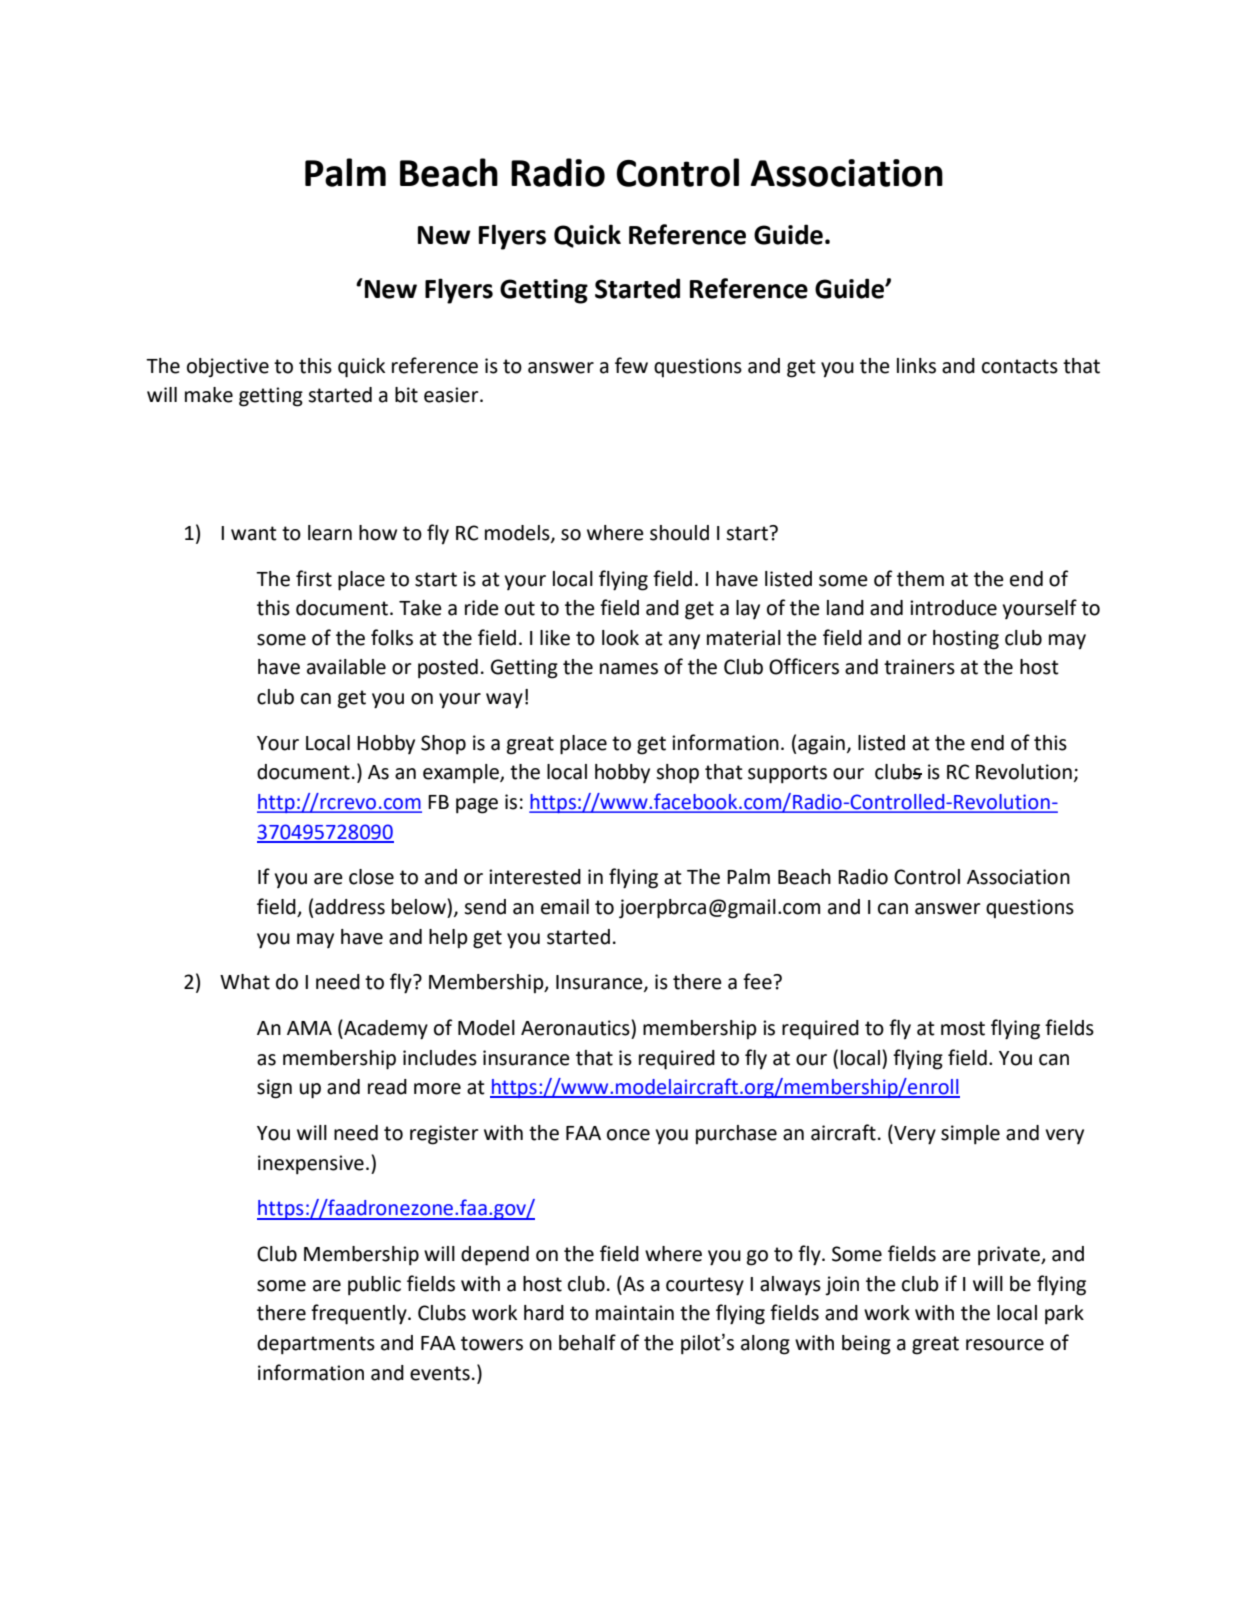 The width and height of the screenshot is (1248, 1615). Describe the element at coordinates (316, 1345) in the screenshot. I see `departments` at that location.
